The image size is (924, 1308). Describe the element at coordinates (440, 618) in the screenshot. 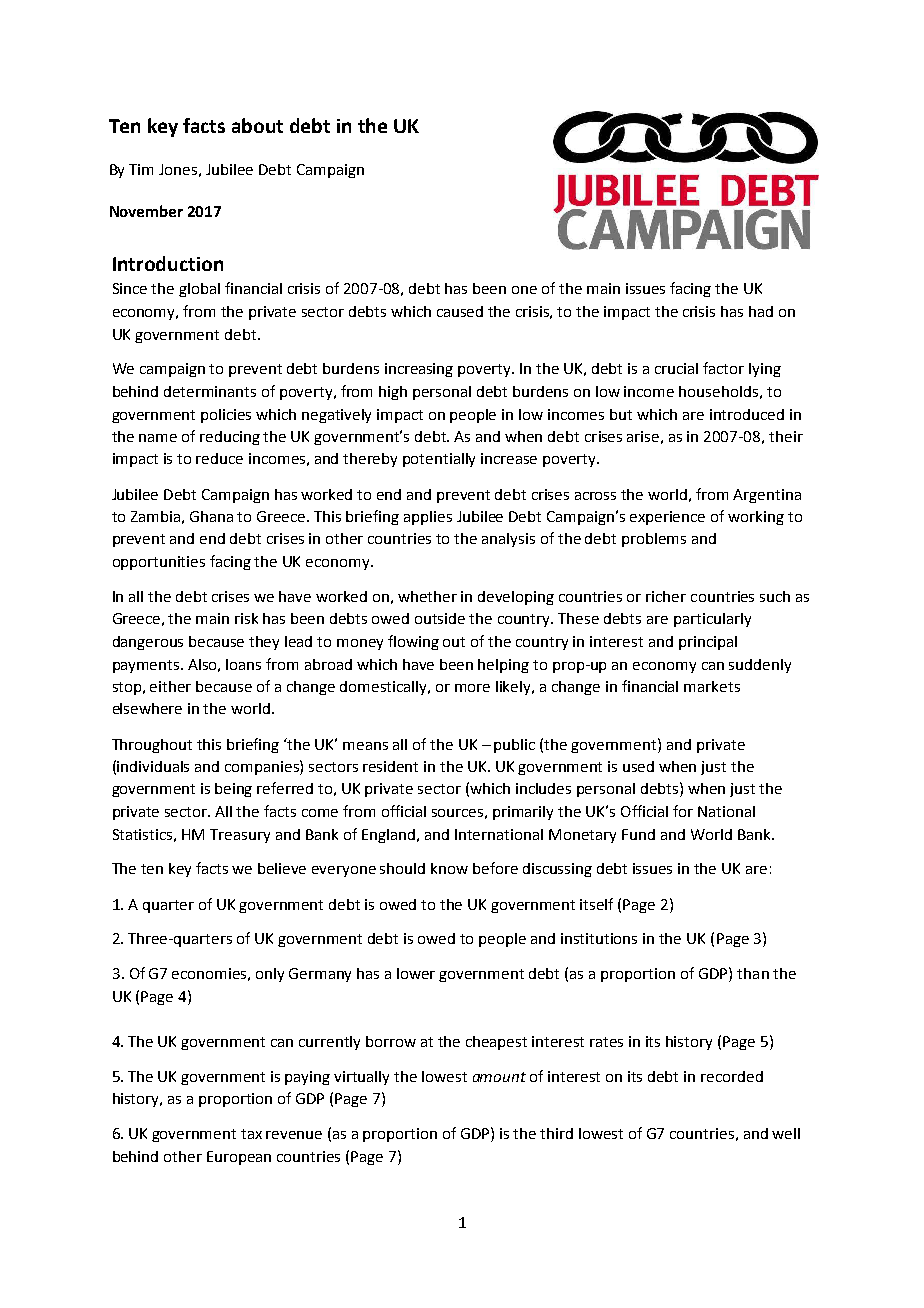

I see `outside` at that location.
